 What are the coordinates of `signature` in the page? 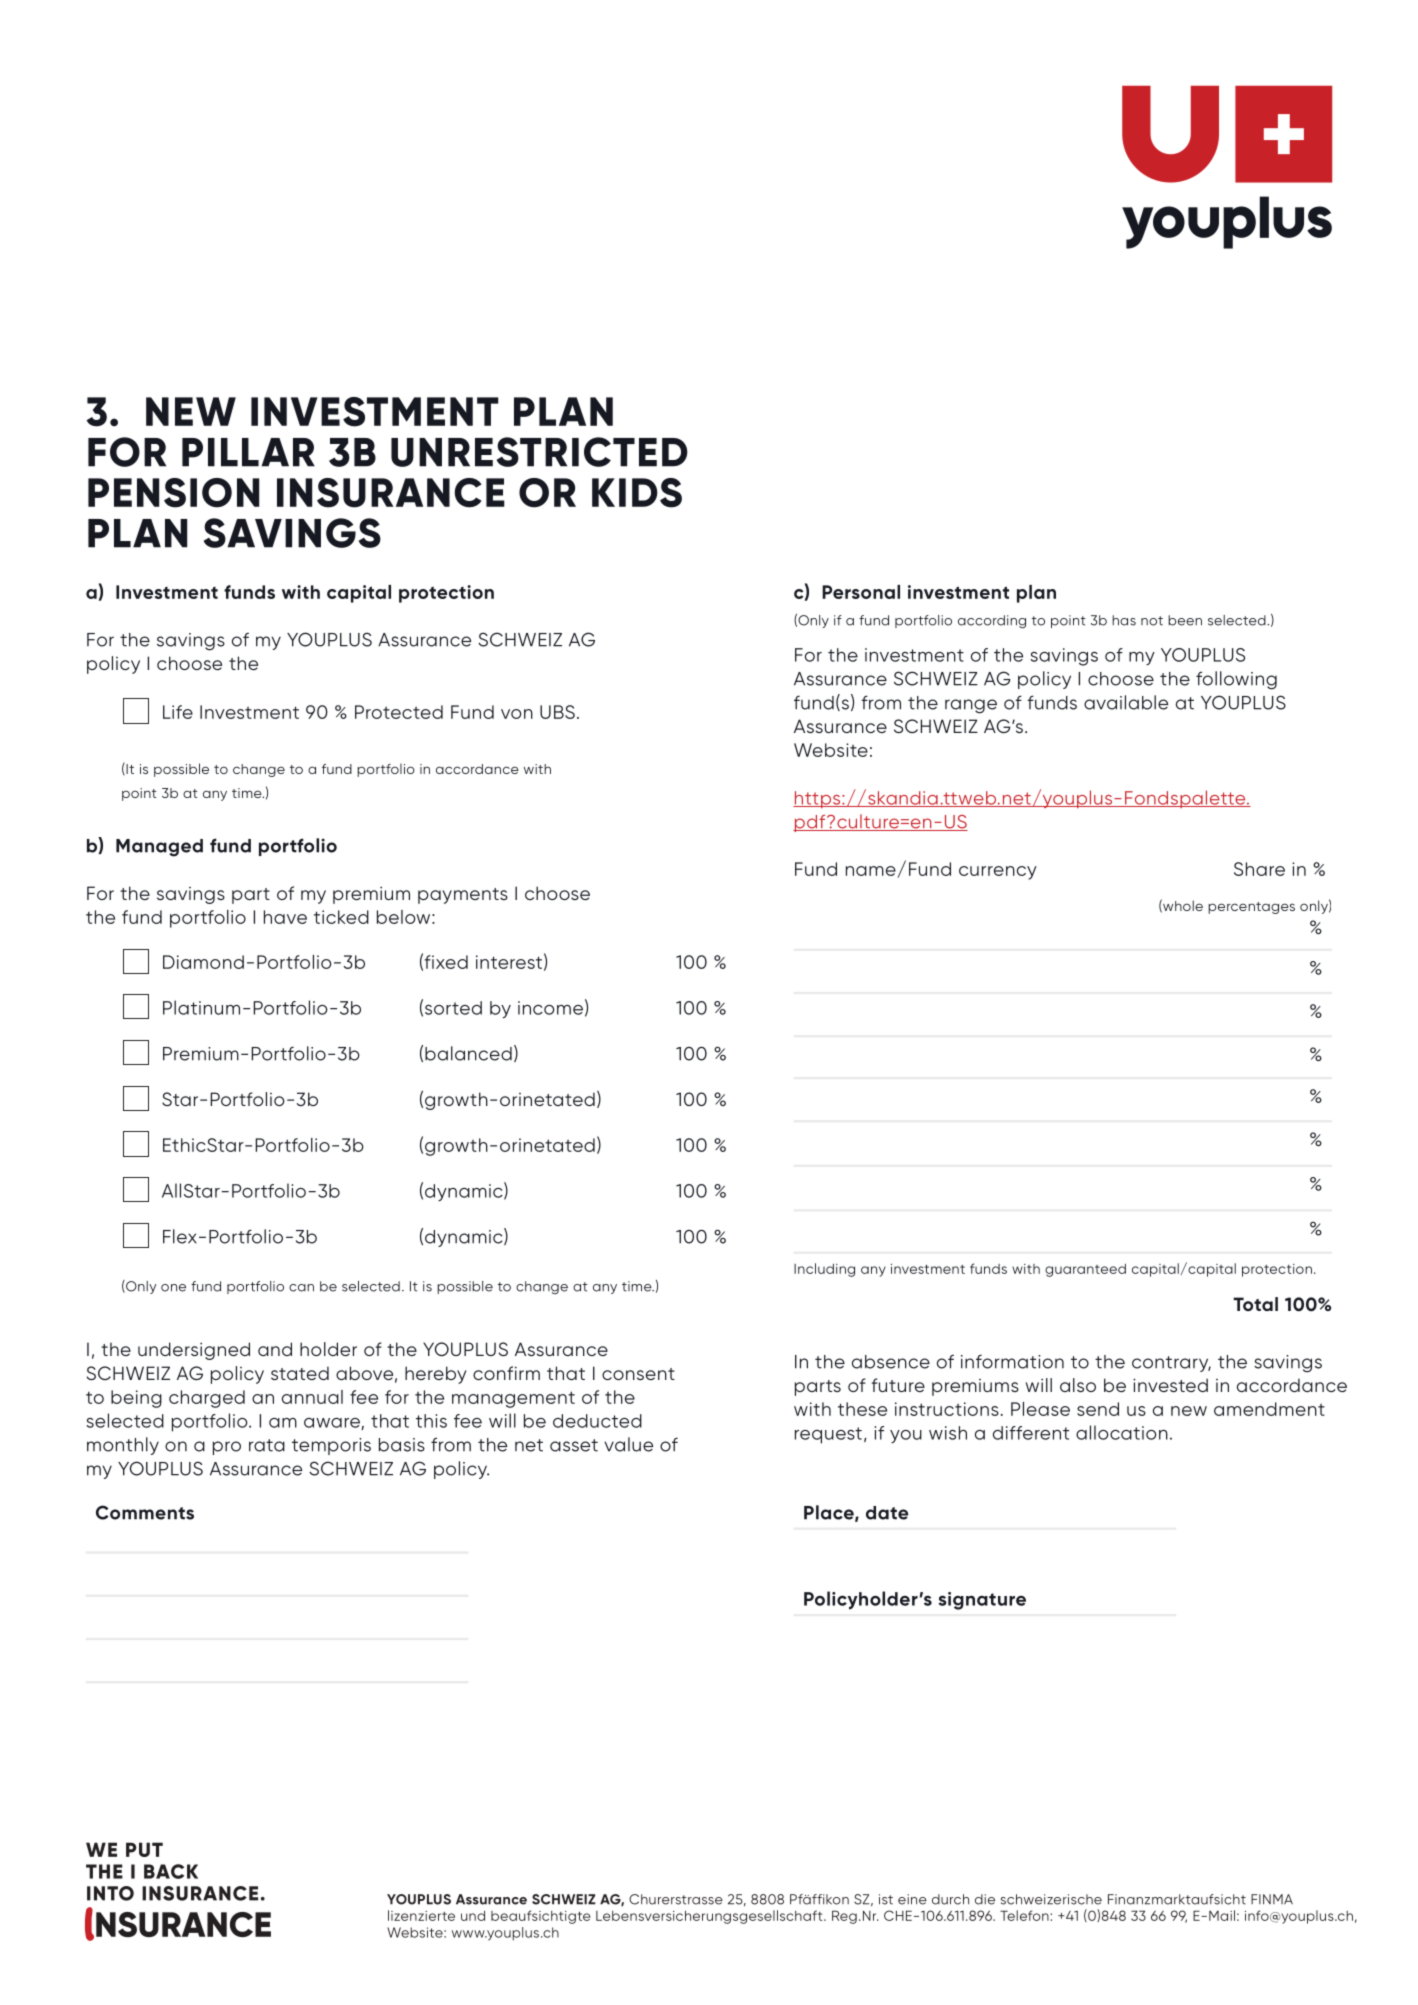 It's located at (982, 1601).
